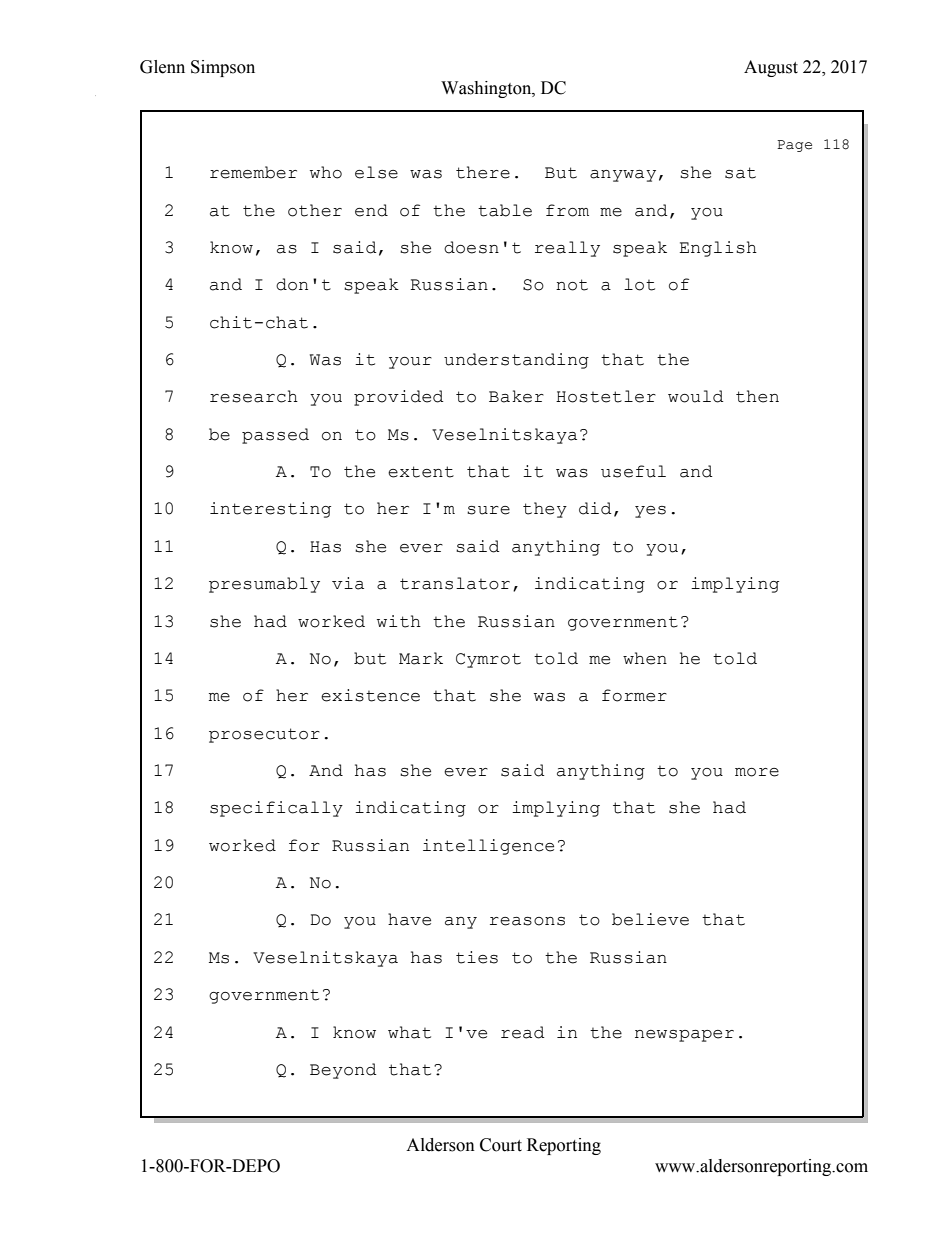  Describe the element at coordinates (488, 847) in the page. I see `intelligence` at that location.
